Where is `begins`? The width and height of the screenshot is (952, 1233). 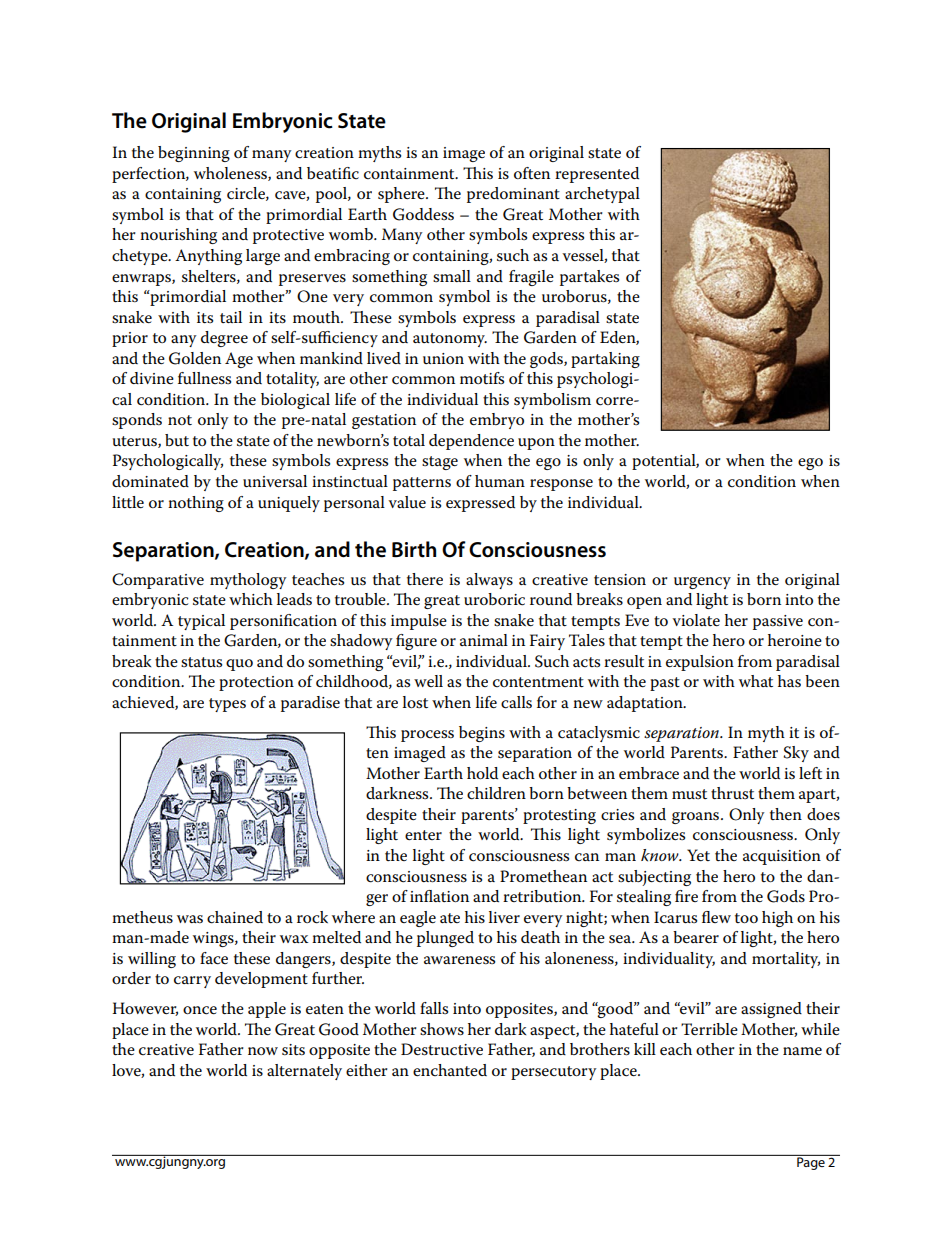
begins is located at coordinates (482, 734).
